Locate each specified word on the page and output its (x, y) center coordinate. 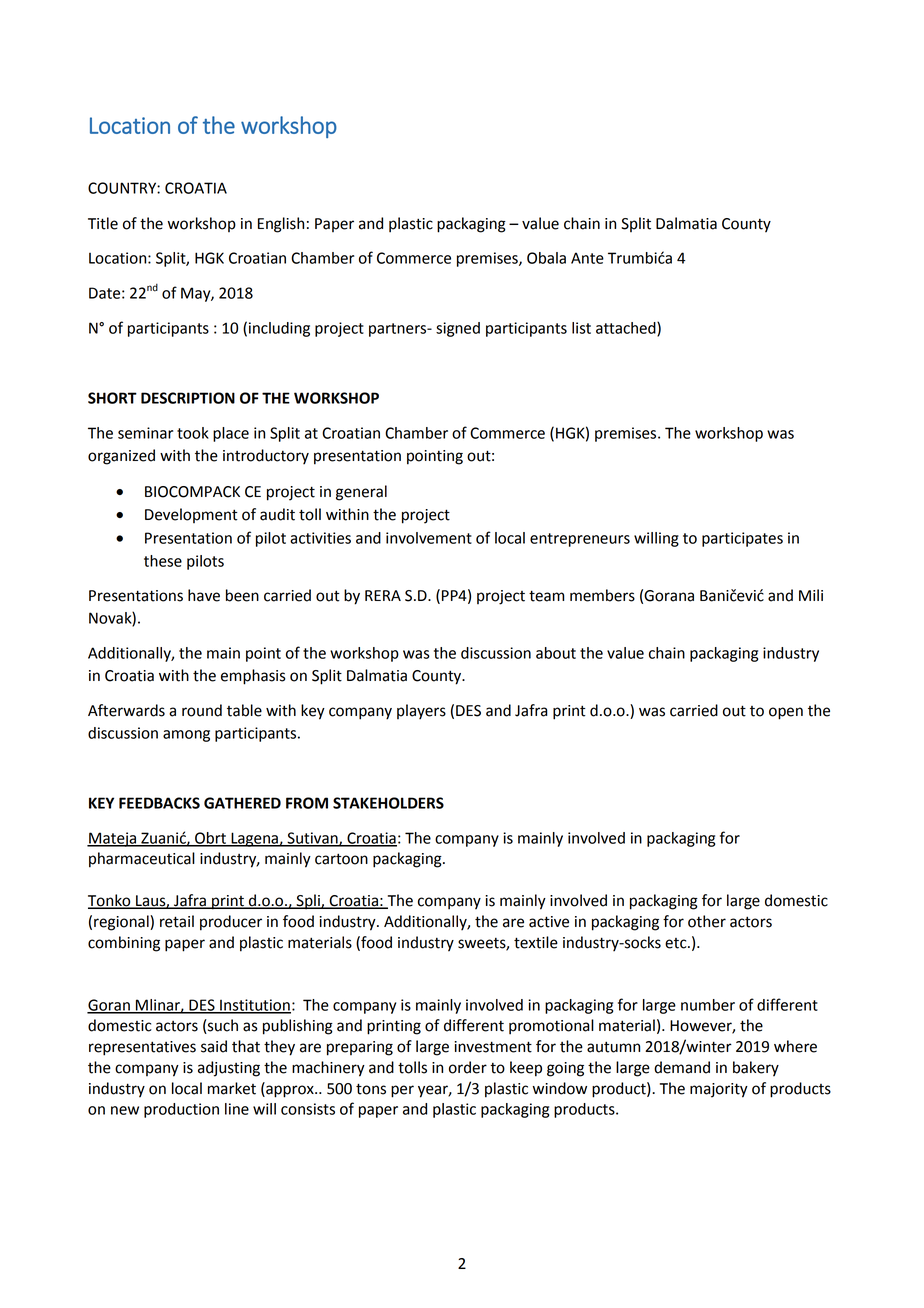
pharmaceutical (142, 860)
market (232, 1088)
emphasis (253, 677)
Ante (587, 258)
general (361, 493)
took (193, 433)
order (468, 1067)
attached (627, 329)
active (549, 922)
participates (742, 539)
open (786, 713)
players (421, 711)
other (707, 921)
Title (103, 223)
